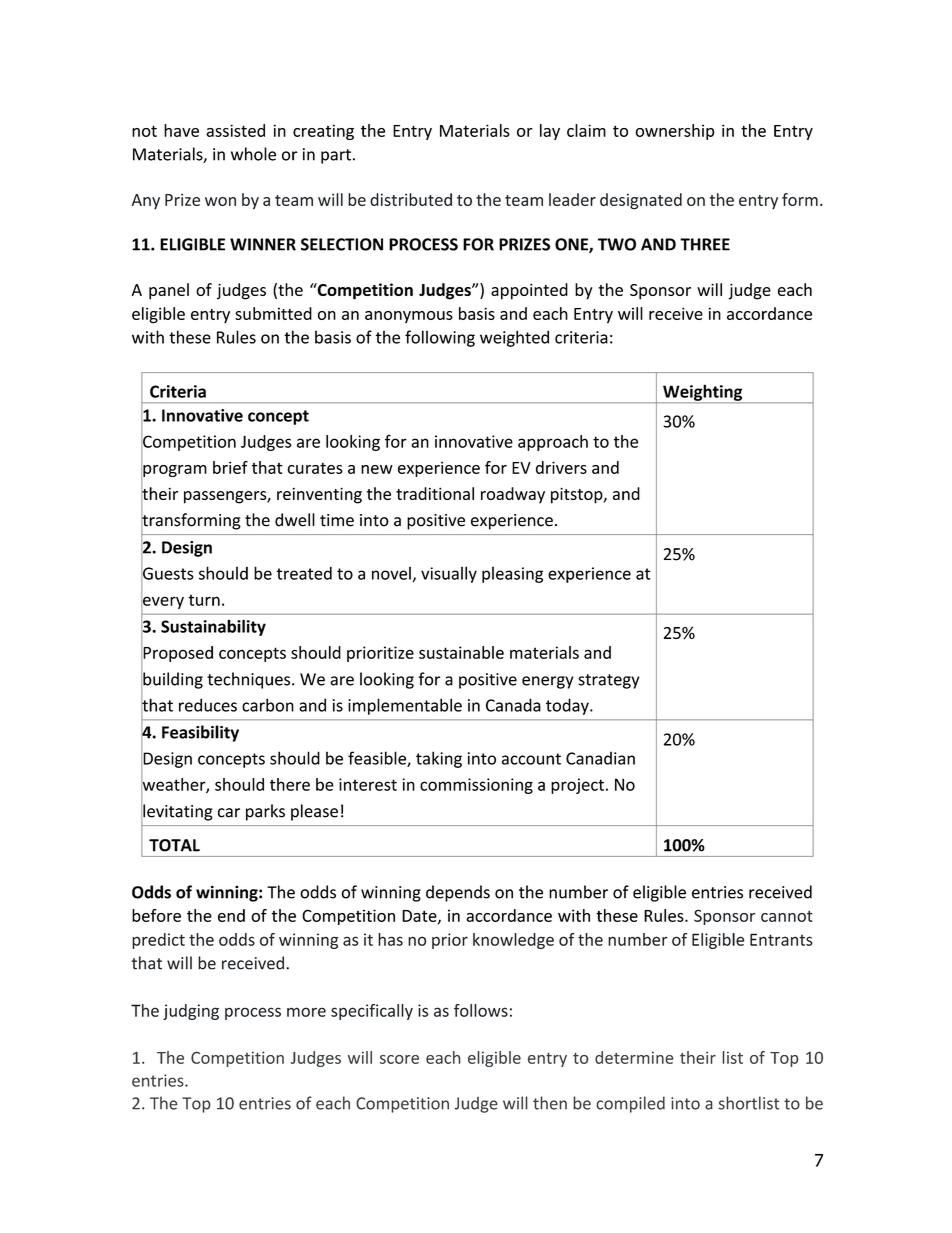 This screenshot has height=1233, width=952. What do you see at coordinates (675, 132) in the screenshot?
I see `ownership` at bounding box center [675, 132].
